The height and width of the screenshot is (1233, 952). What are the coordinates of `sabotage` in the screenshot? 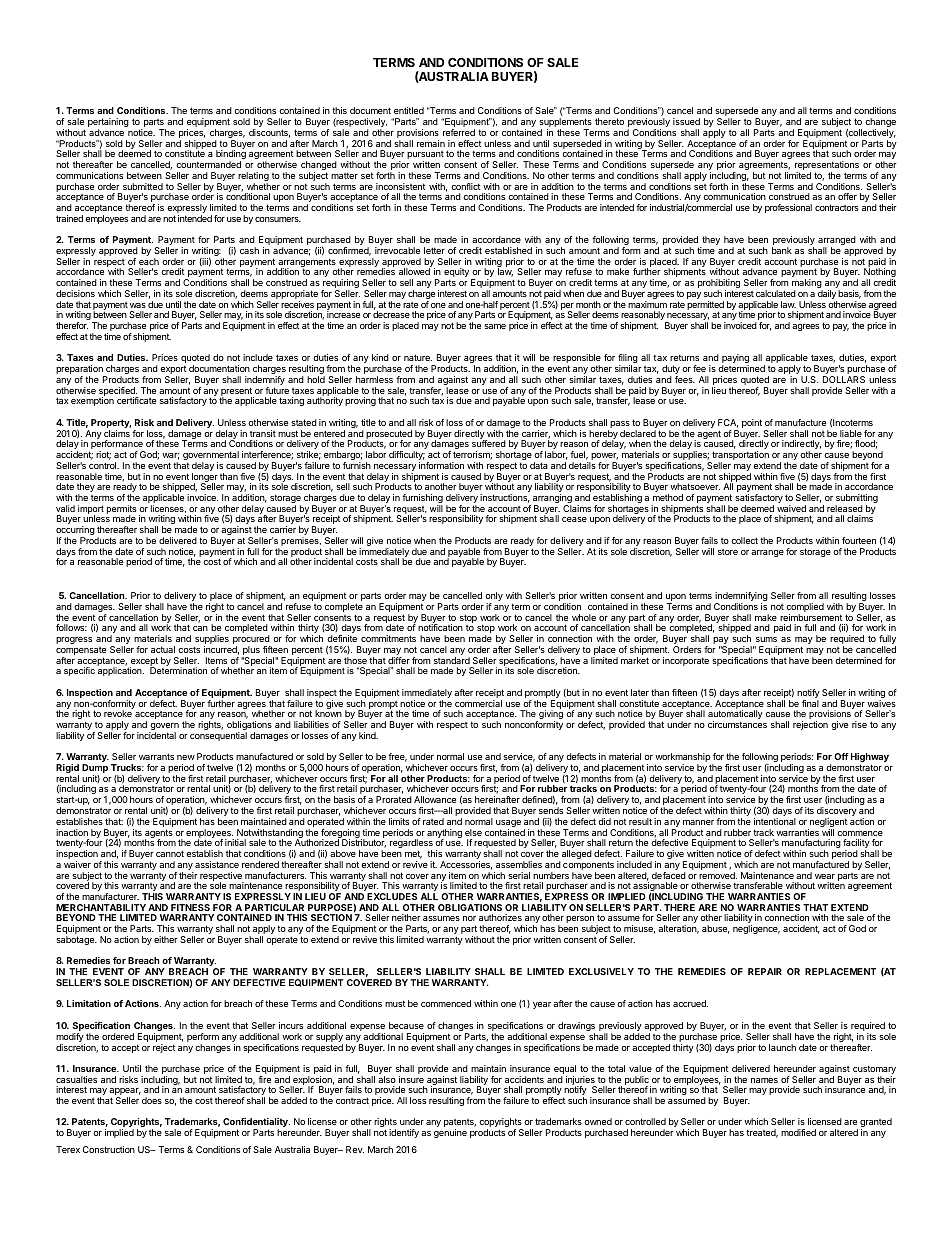 It's located at (76, 940).
